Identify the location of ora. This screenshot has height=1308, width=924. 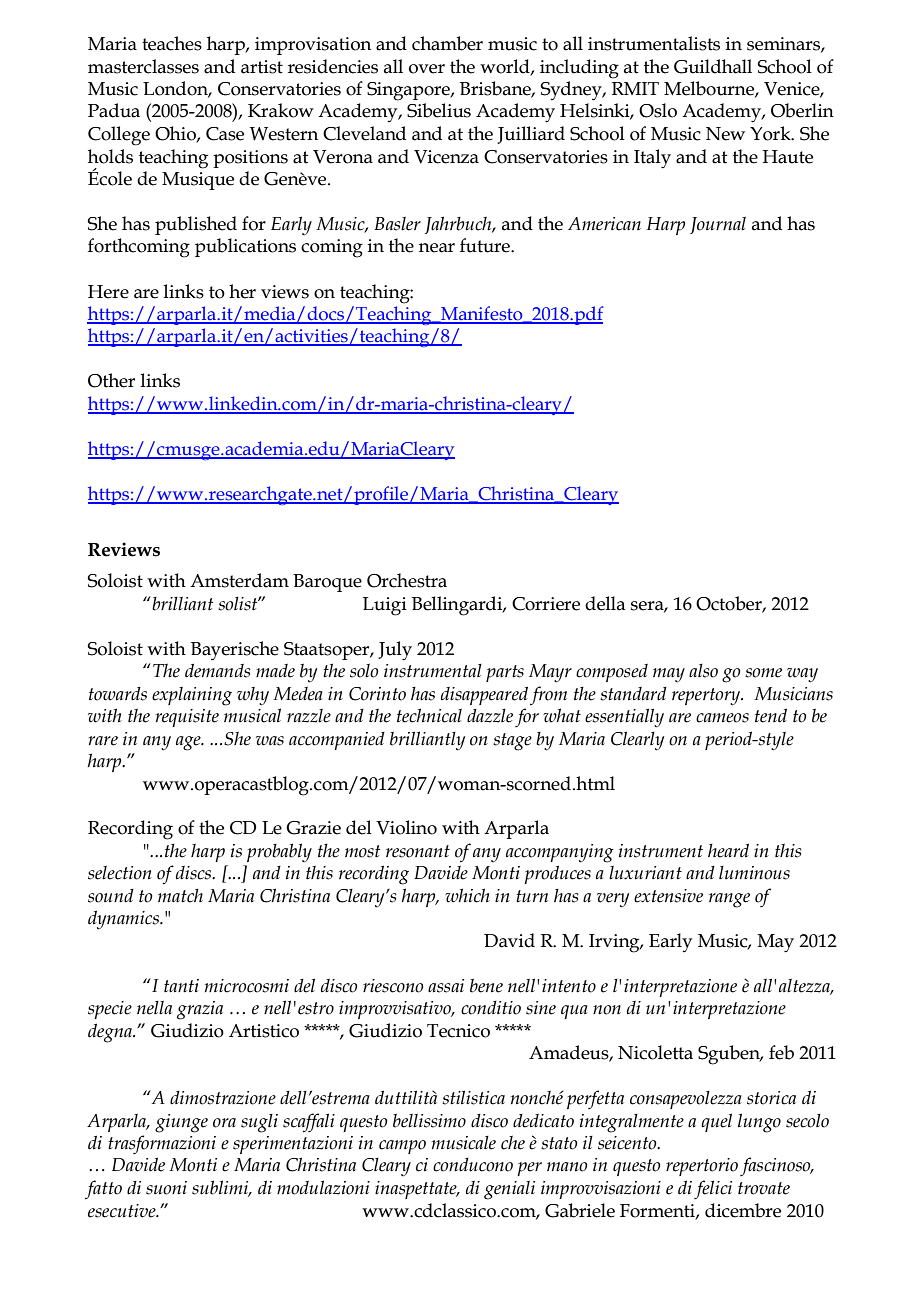
(224, 1123).
